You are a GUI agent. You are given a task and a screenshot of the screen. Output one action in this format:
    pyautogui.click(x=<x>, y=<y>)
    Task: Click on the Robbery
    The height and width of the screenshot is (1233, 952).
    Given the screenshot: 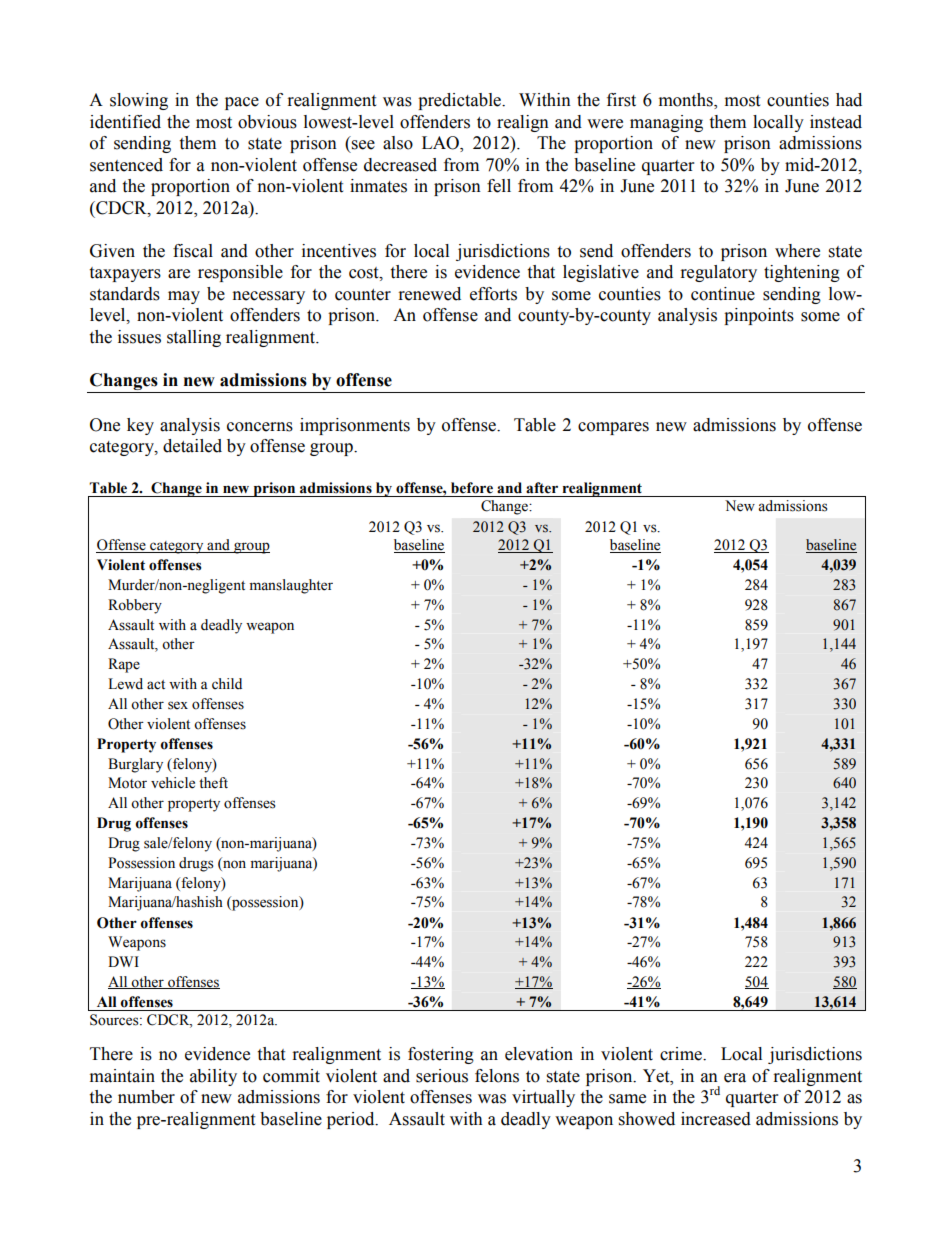 What is the action you would take?
    pyautogui.click(x=135, y=606)
